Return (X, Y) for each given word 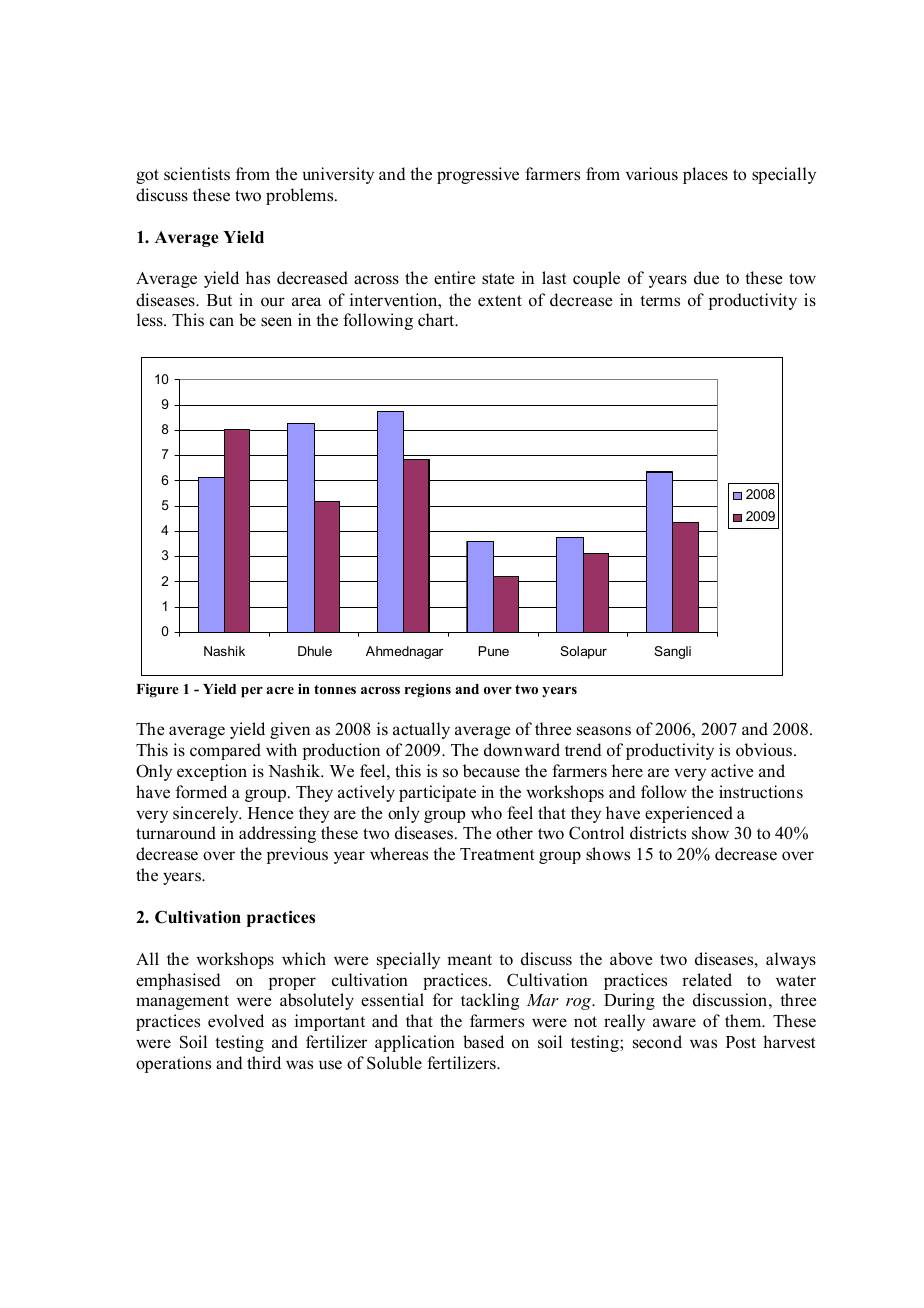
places (705, 175)
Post (741, 1042)
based (483, 1042)
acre (280, 690)
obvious (765, 750)
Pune (494, 651)
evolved (236, 1021)
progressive (478, 175)
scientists (197, 174)
